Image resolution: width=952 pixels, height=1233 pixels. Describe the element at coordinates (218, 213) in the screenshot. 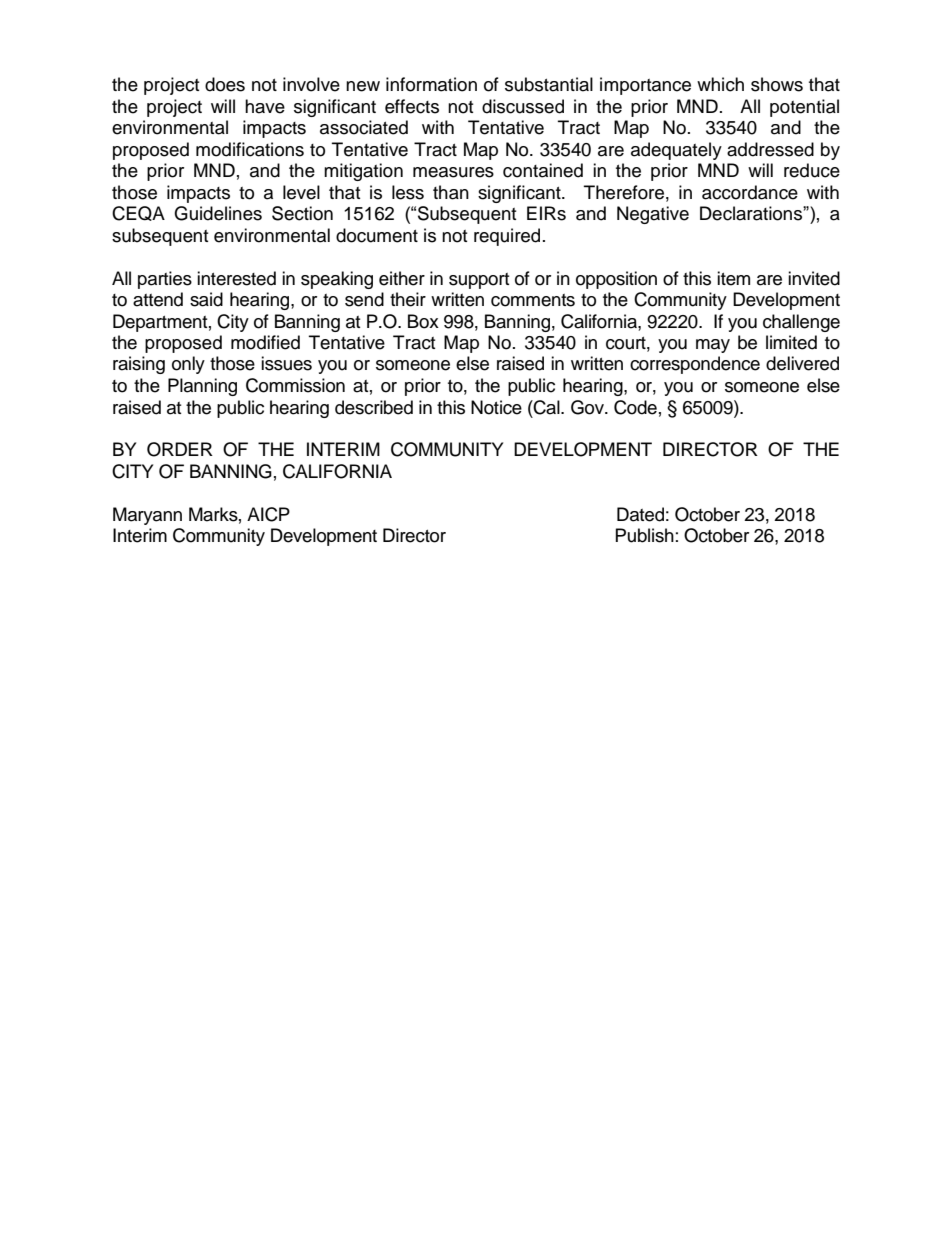

I see `Guidelines` at that location.
